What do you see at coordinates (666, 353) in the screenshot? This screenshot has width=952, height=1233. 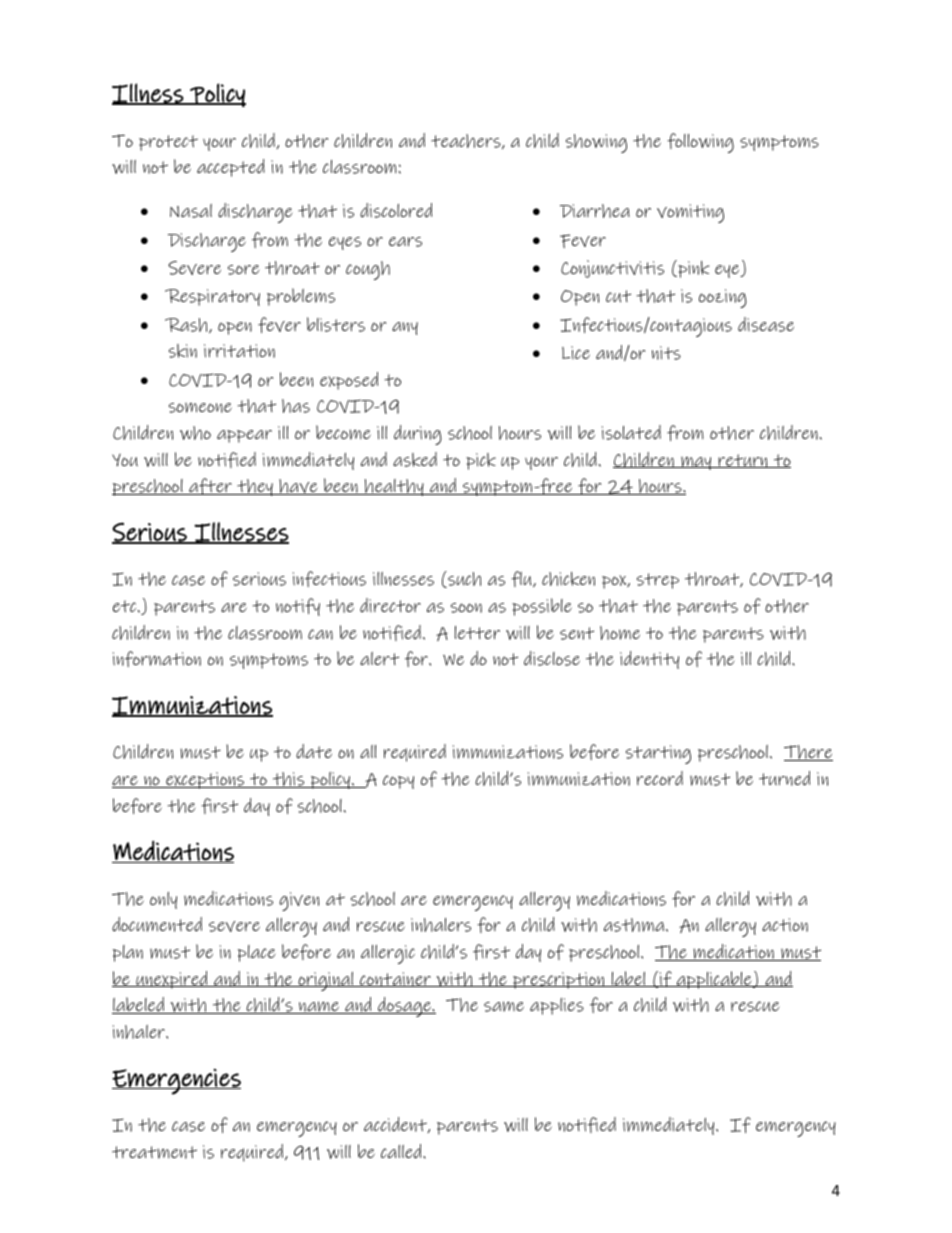 I see `nits` at bounding box center [666, 353].
